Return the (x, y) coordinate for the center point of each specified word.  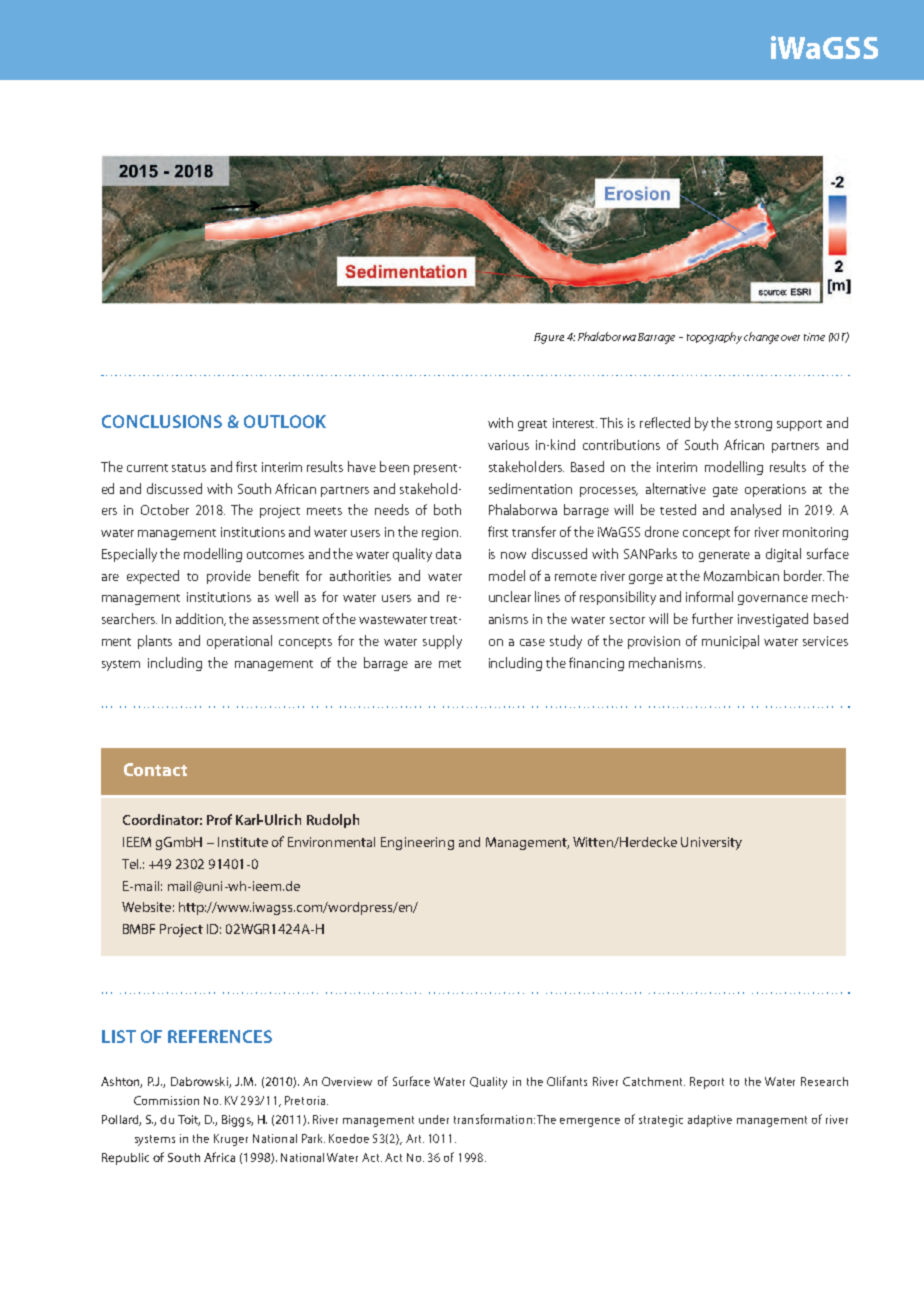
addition (201, 619)
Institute (243, 842)
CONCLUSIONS (162, 421)
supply (442, 642)
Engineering (417, 843)
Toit (189, 1120)
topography (714, 338)
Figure (549, 338)
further (712, 618)
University (711, 843)
